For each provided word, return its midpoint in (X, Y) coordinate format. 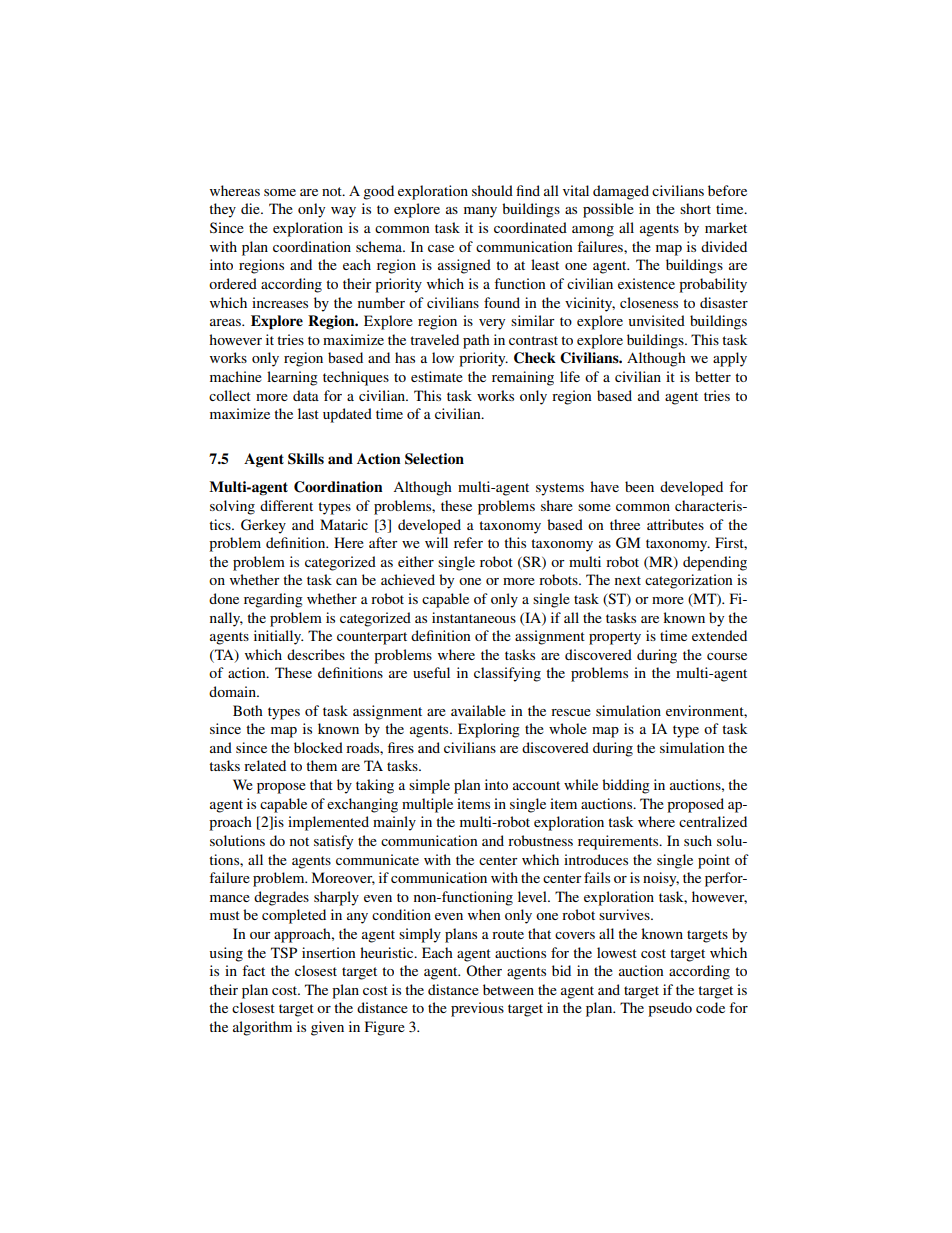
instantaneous (474, 617)
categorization (689, 581)
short (695, 208)
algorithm (262, 1028)
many (480, 212)
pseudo (670, 1009)
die (251, 208)
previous (477, 1009)
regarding (273, 600)
